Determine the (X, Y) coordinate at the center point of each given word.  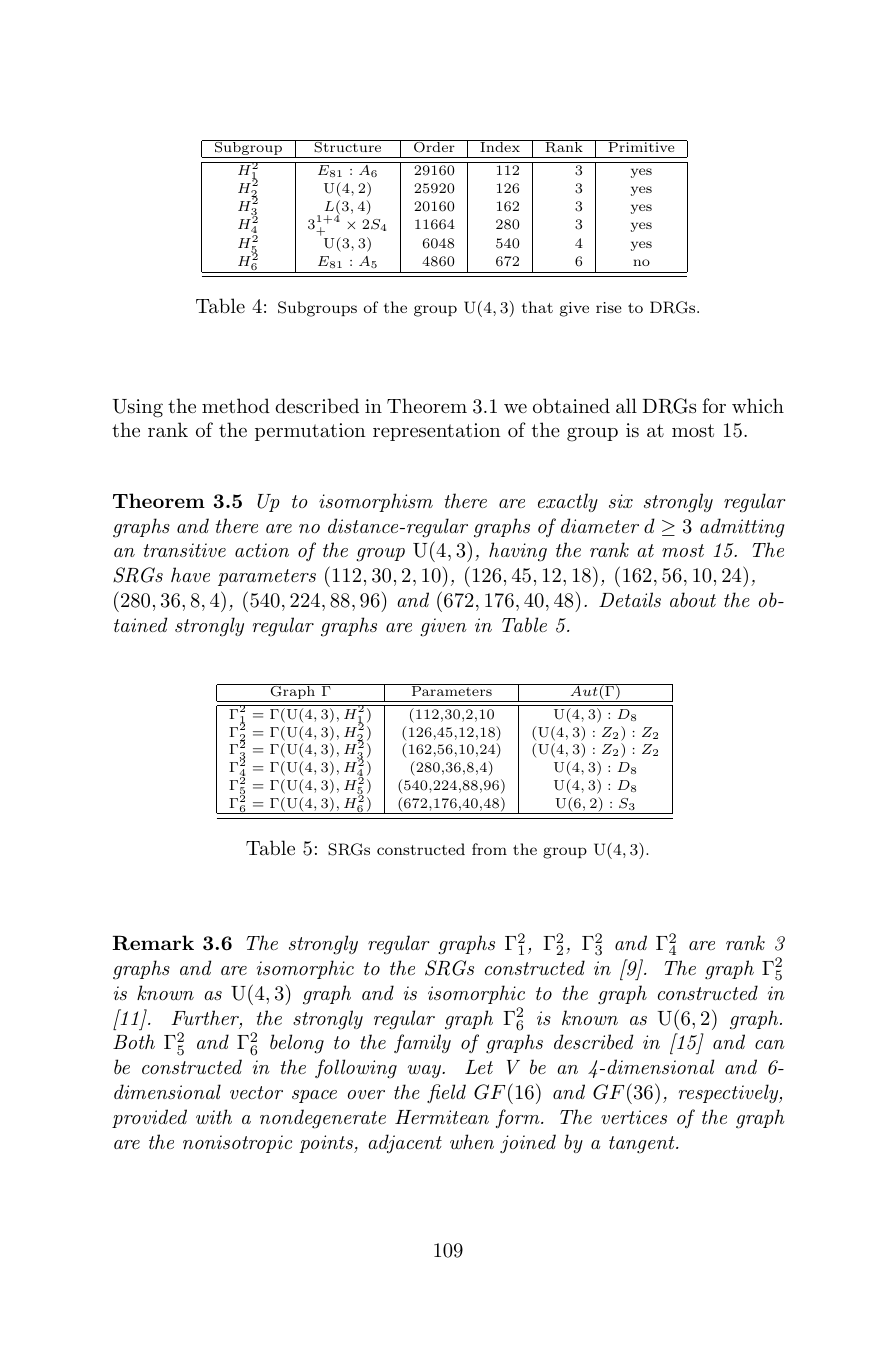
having (518, 552)
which (758, 405)
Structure (348, 146)
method (236, 405)
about (693, 599)
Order (434, 146)
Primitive (641, 146)
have (190, 574)
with (214, 1116)
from (489, 849)
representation (436, 432)
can (770, 1044)
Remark (153, 942)
